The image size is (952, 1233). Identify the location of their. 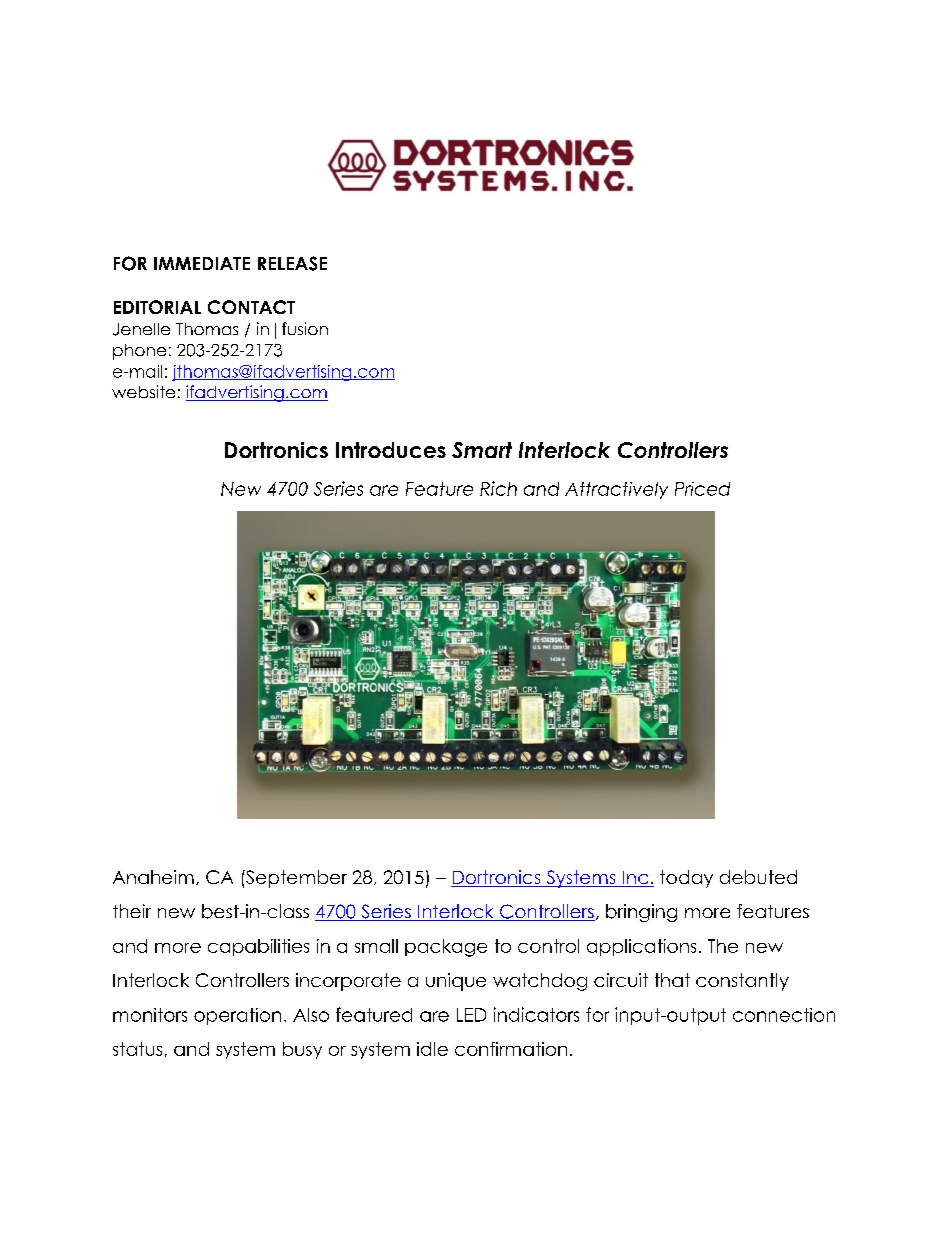
(132, 911).
